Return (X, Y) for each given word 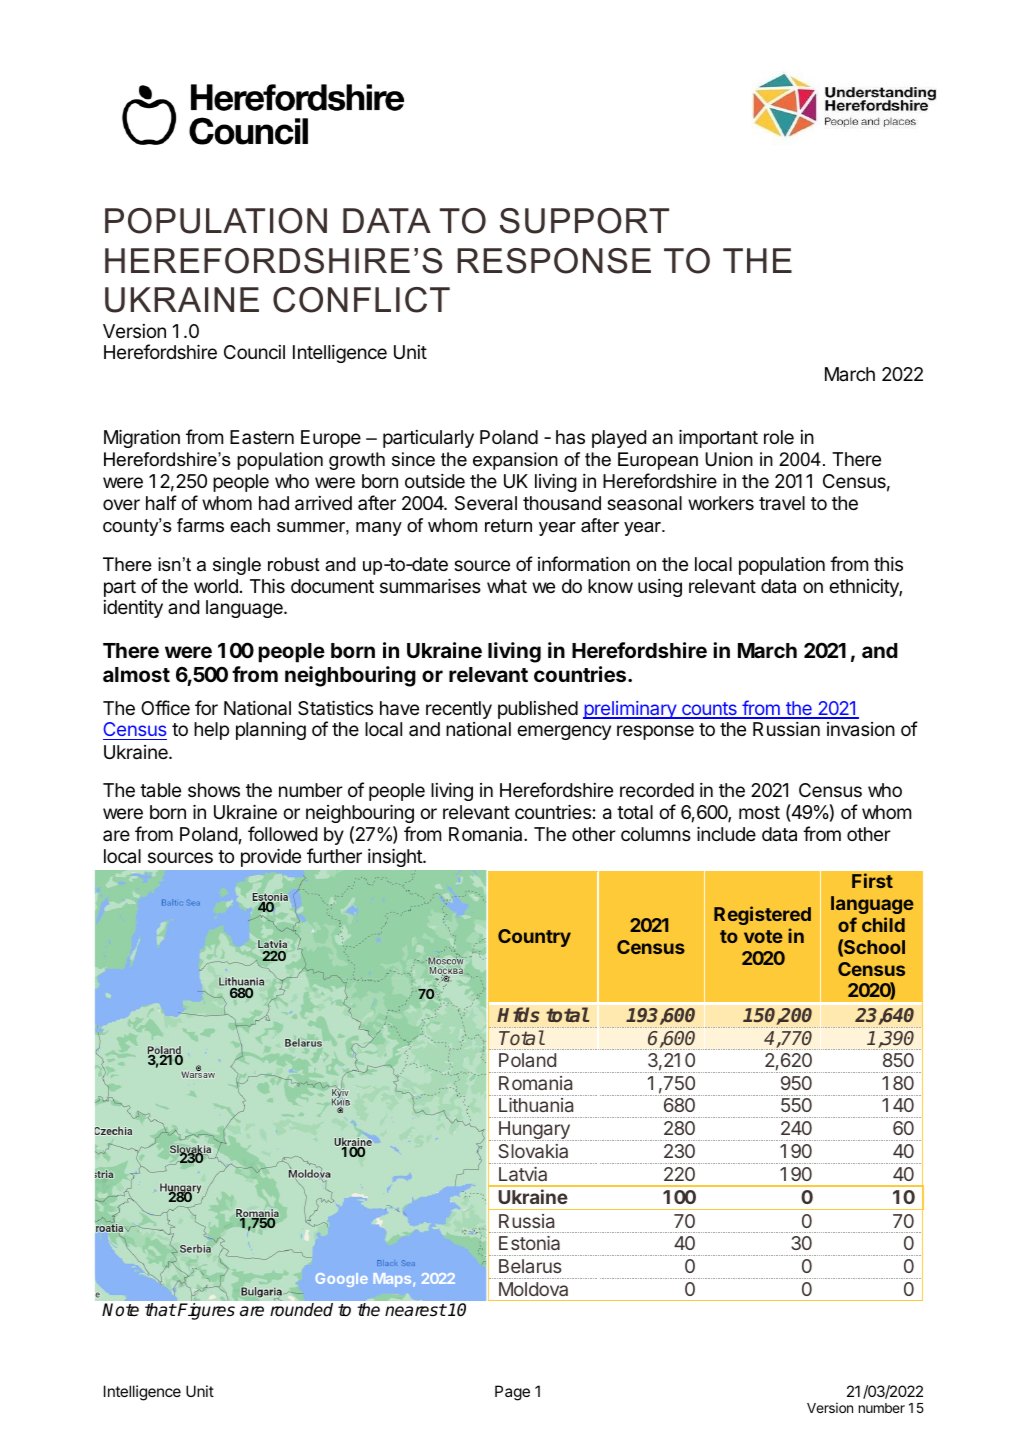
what (507, 586)
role (779, 437)
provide (271, 858)
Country (534, 938)
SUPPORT (584, 221)
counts (709, 710)
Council (254, 352)
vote (763, 936)
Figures (205, 1311)
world (216, 586)
